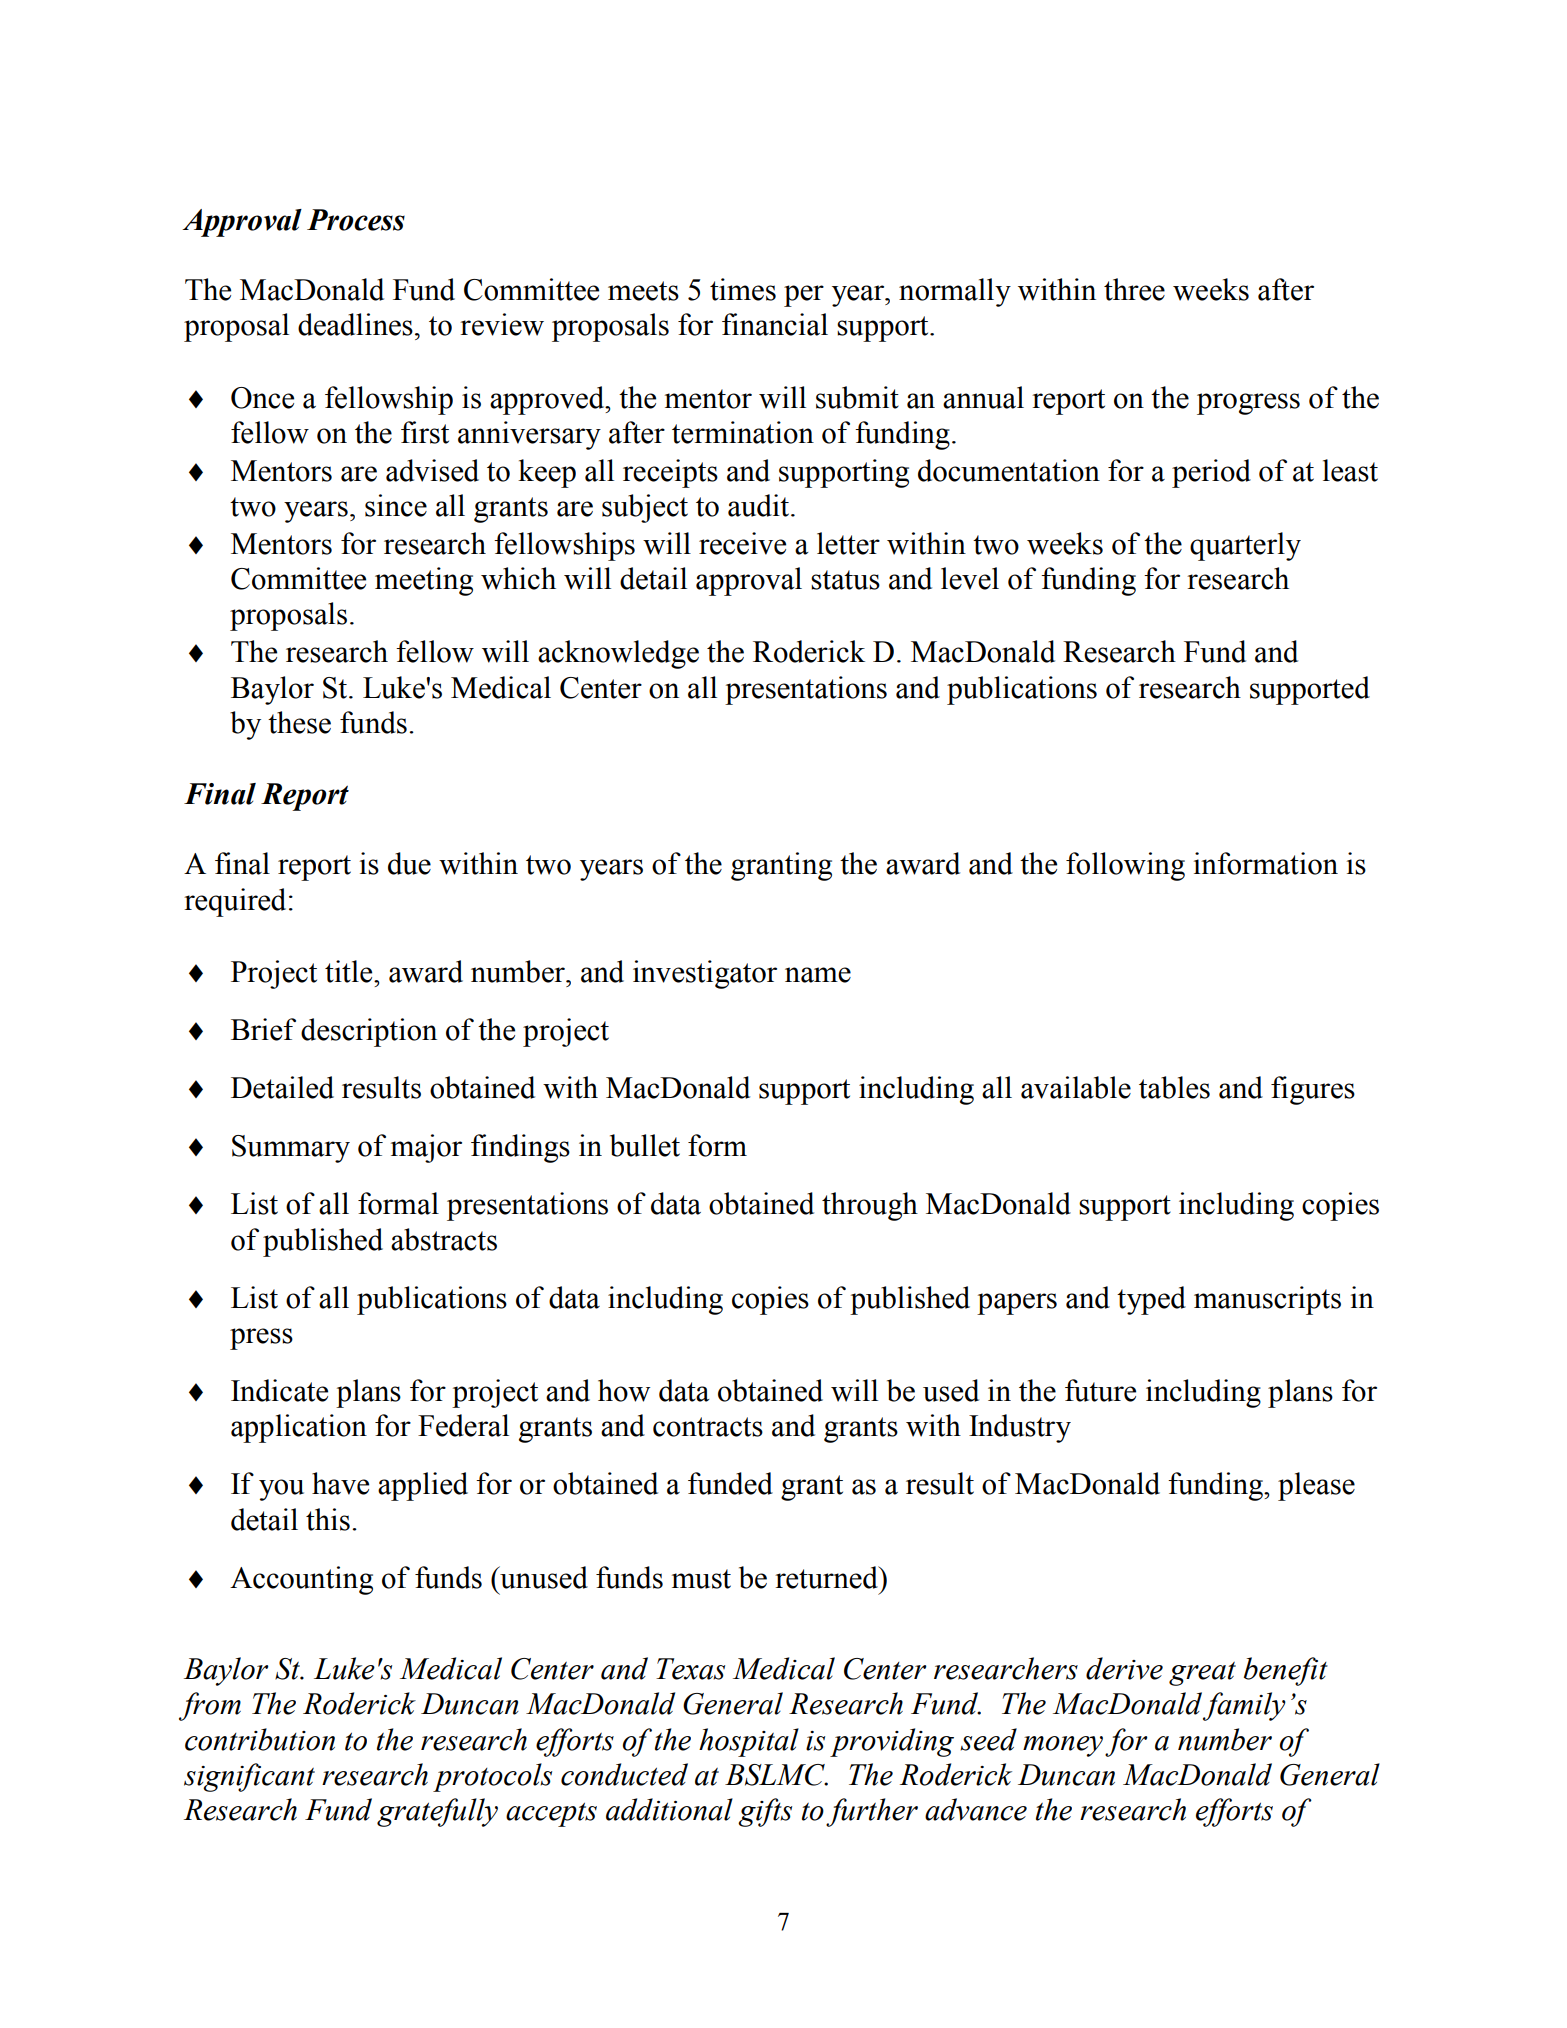 Image resolution: width=1567 pixels, height=2028 pixels. Describe the element at coordinates (749, 1742) in the screenshot. I see `hospital` at that location.
